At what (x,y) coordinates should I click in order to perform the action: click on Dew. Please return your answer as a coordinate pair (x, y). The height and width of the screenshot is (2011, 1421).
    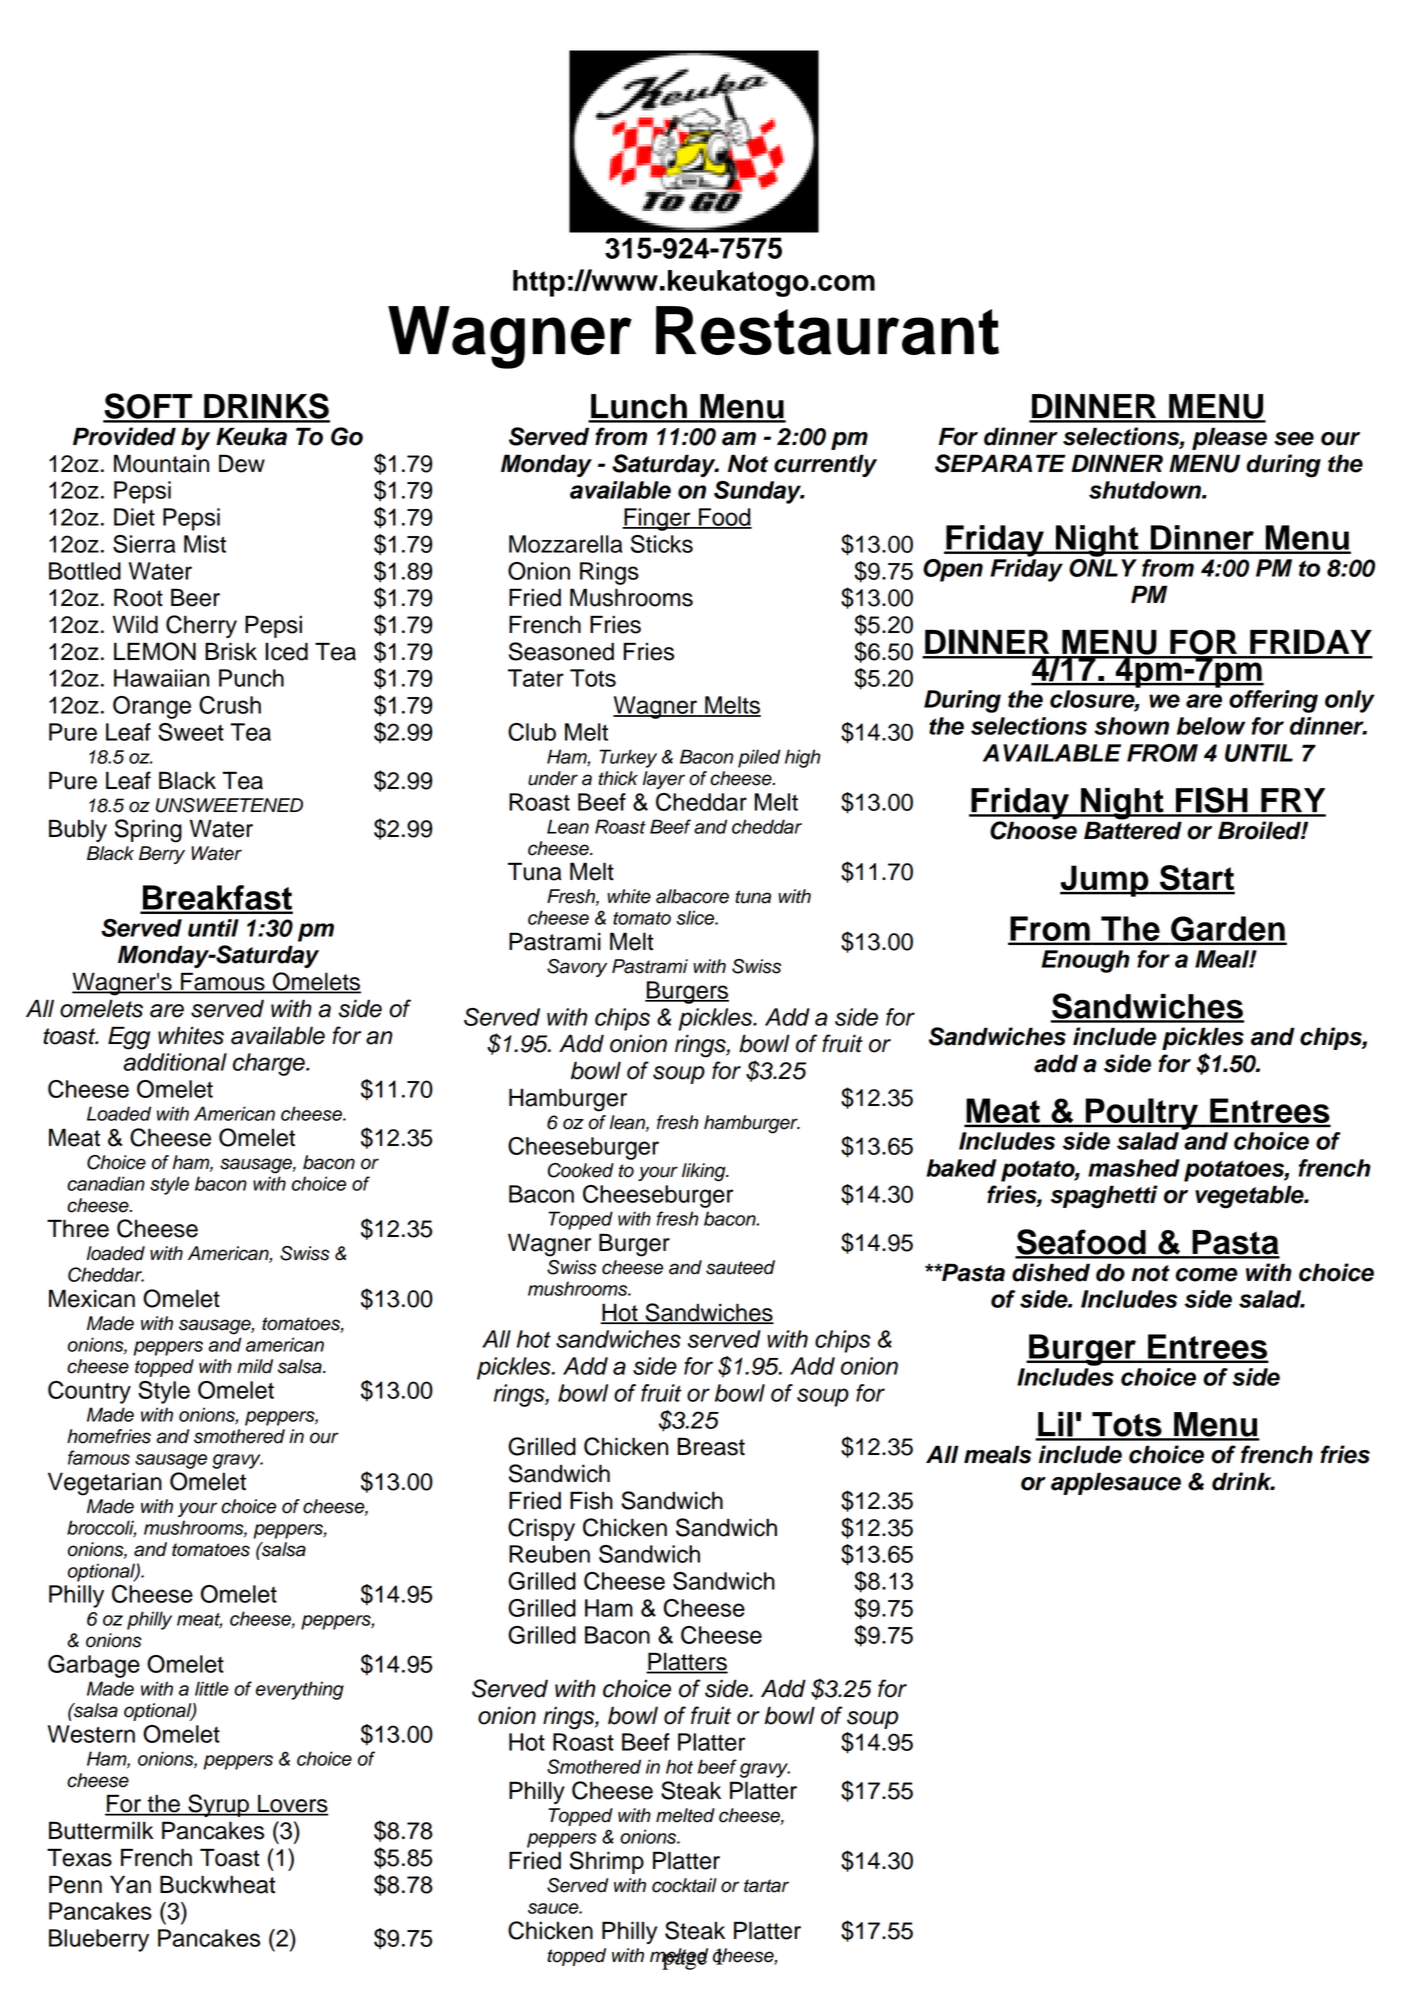
    Looking at the image, I should click on (242, 463).
